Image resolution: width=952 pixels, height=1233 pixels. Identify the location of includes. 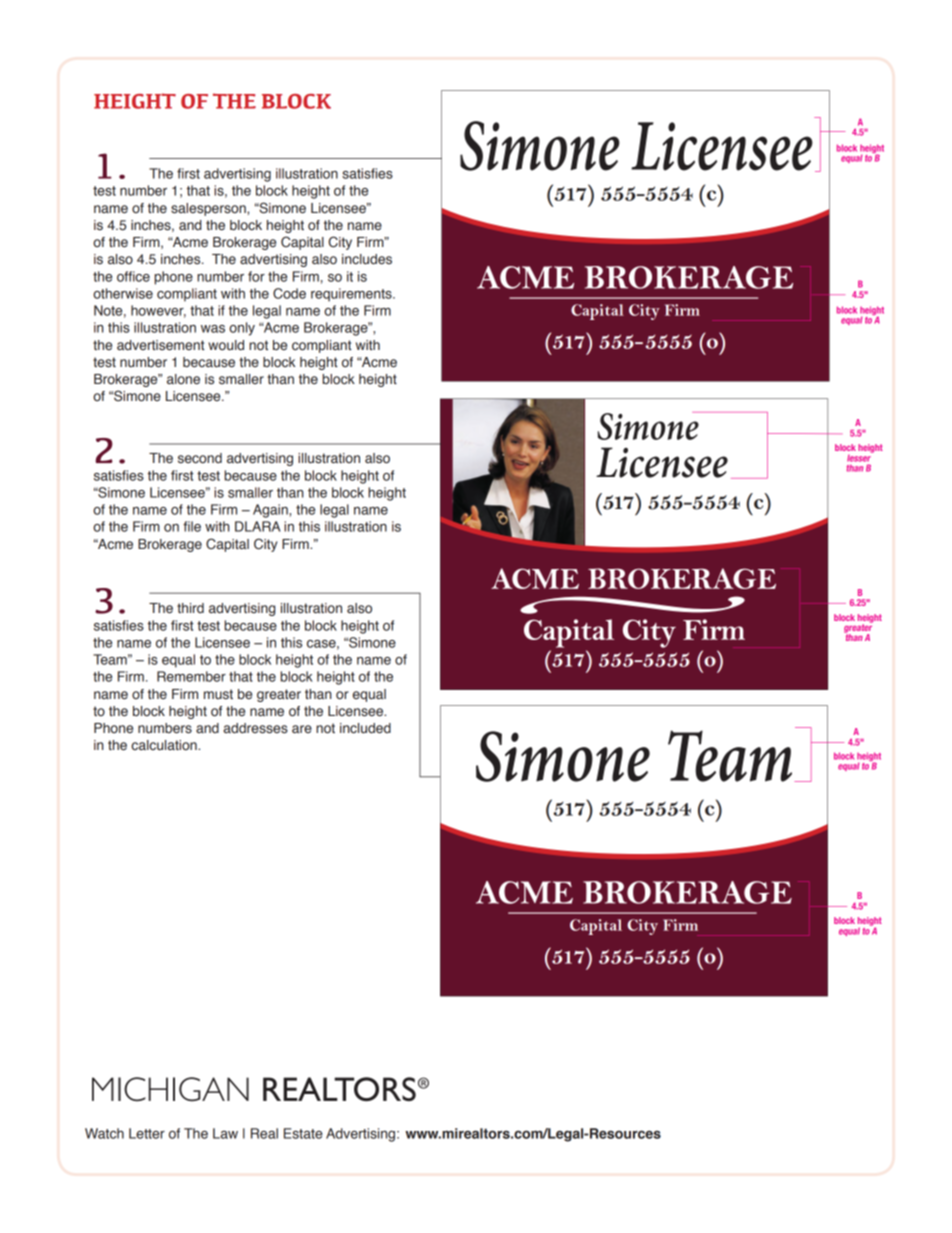
(367, 259).
